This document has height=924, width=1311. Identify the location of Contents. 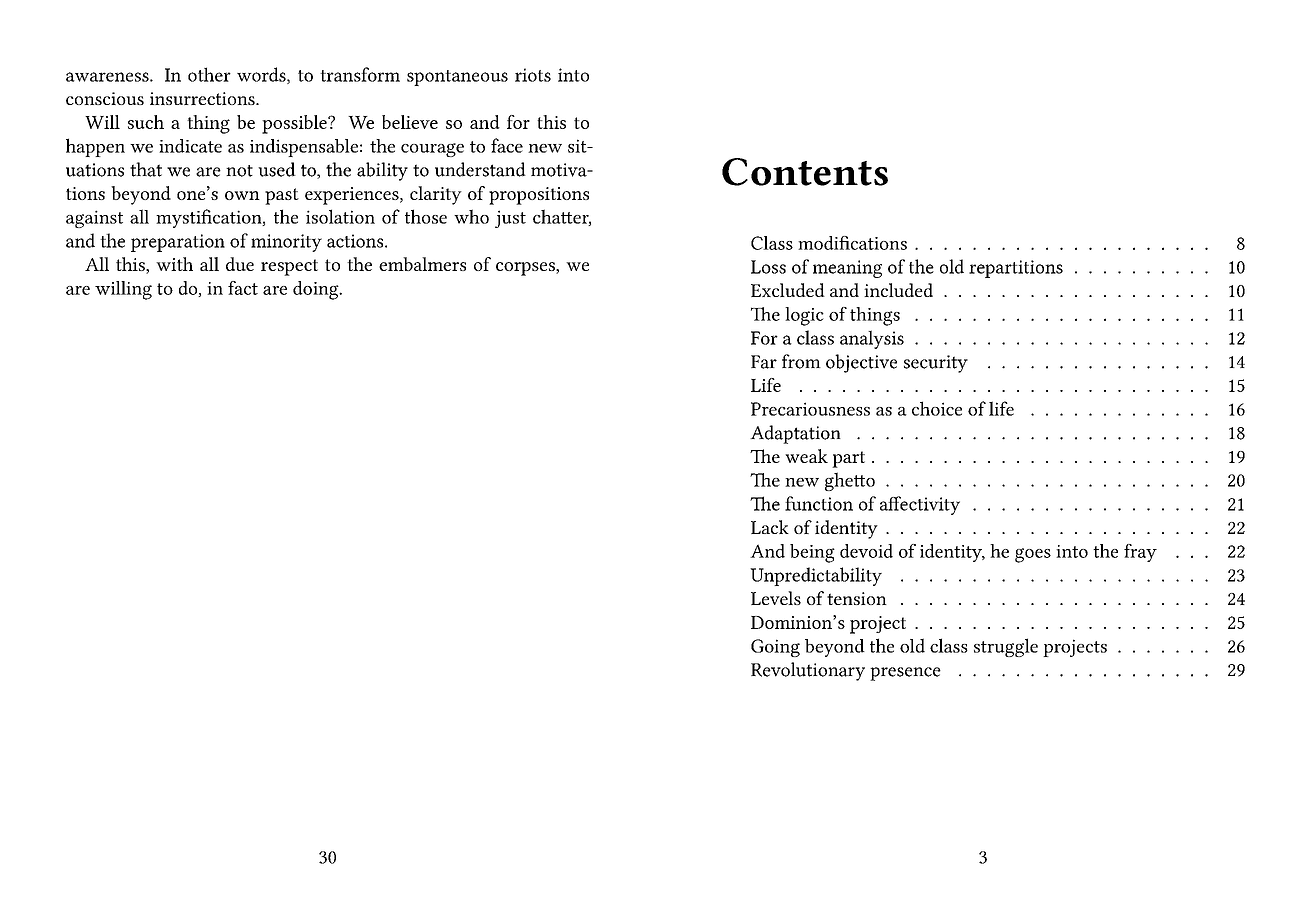
(805, 172).
